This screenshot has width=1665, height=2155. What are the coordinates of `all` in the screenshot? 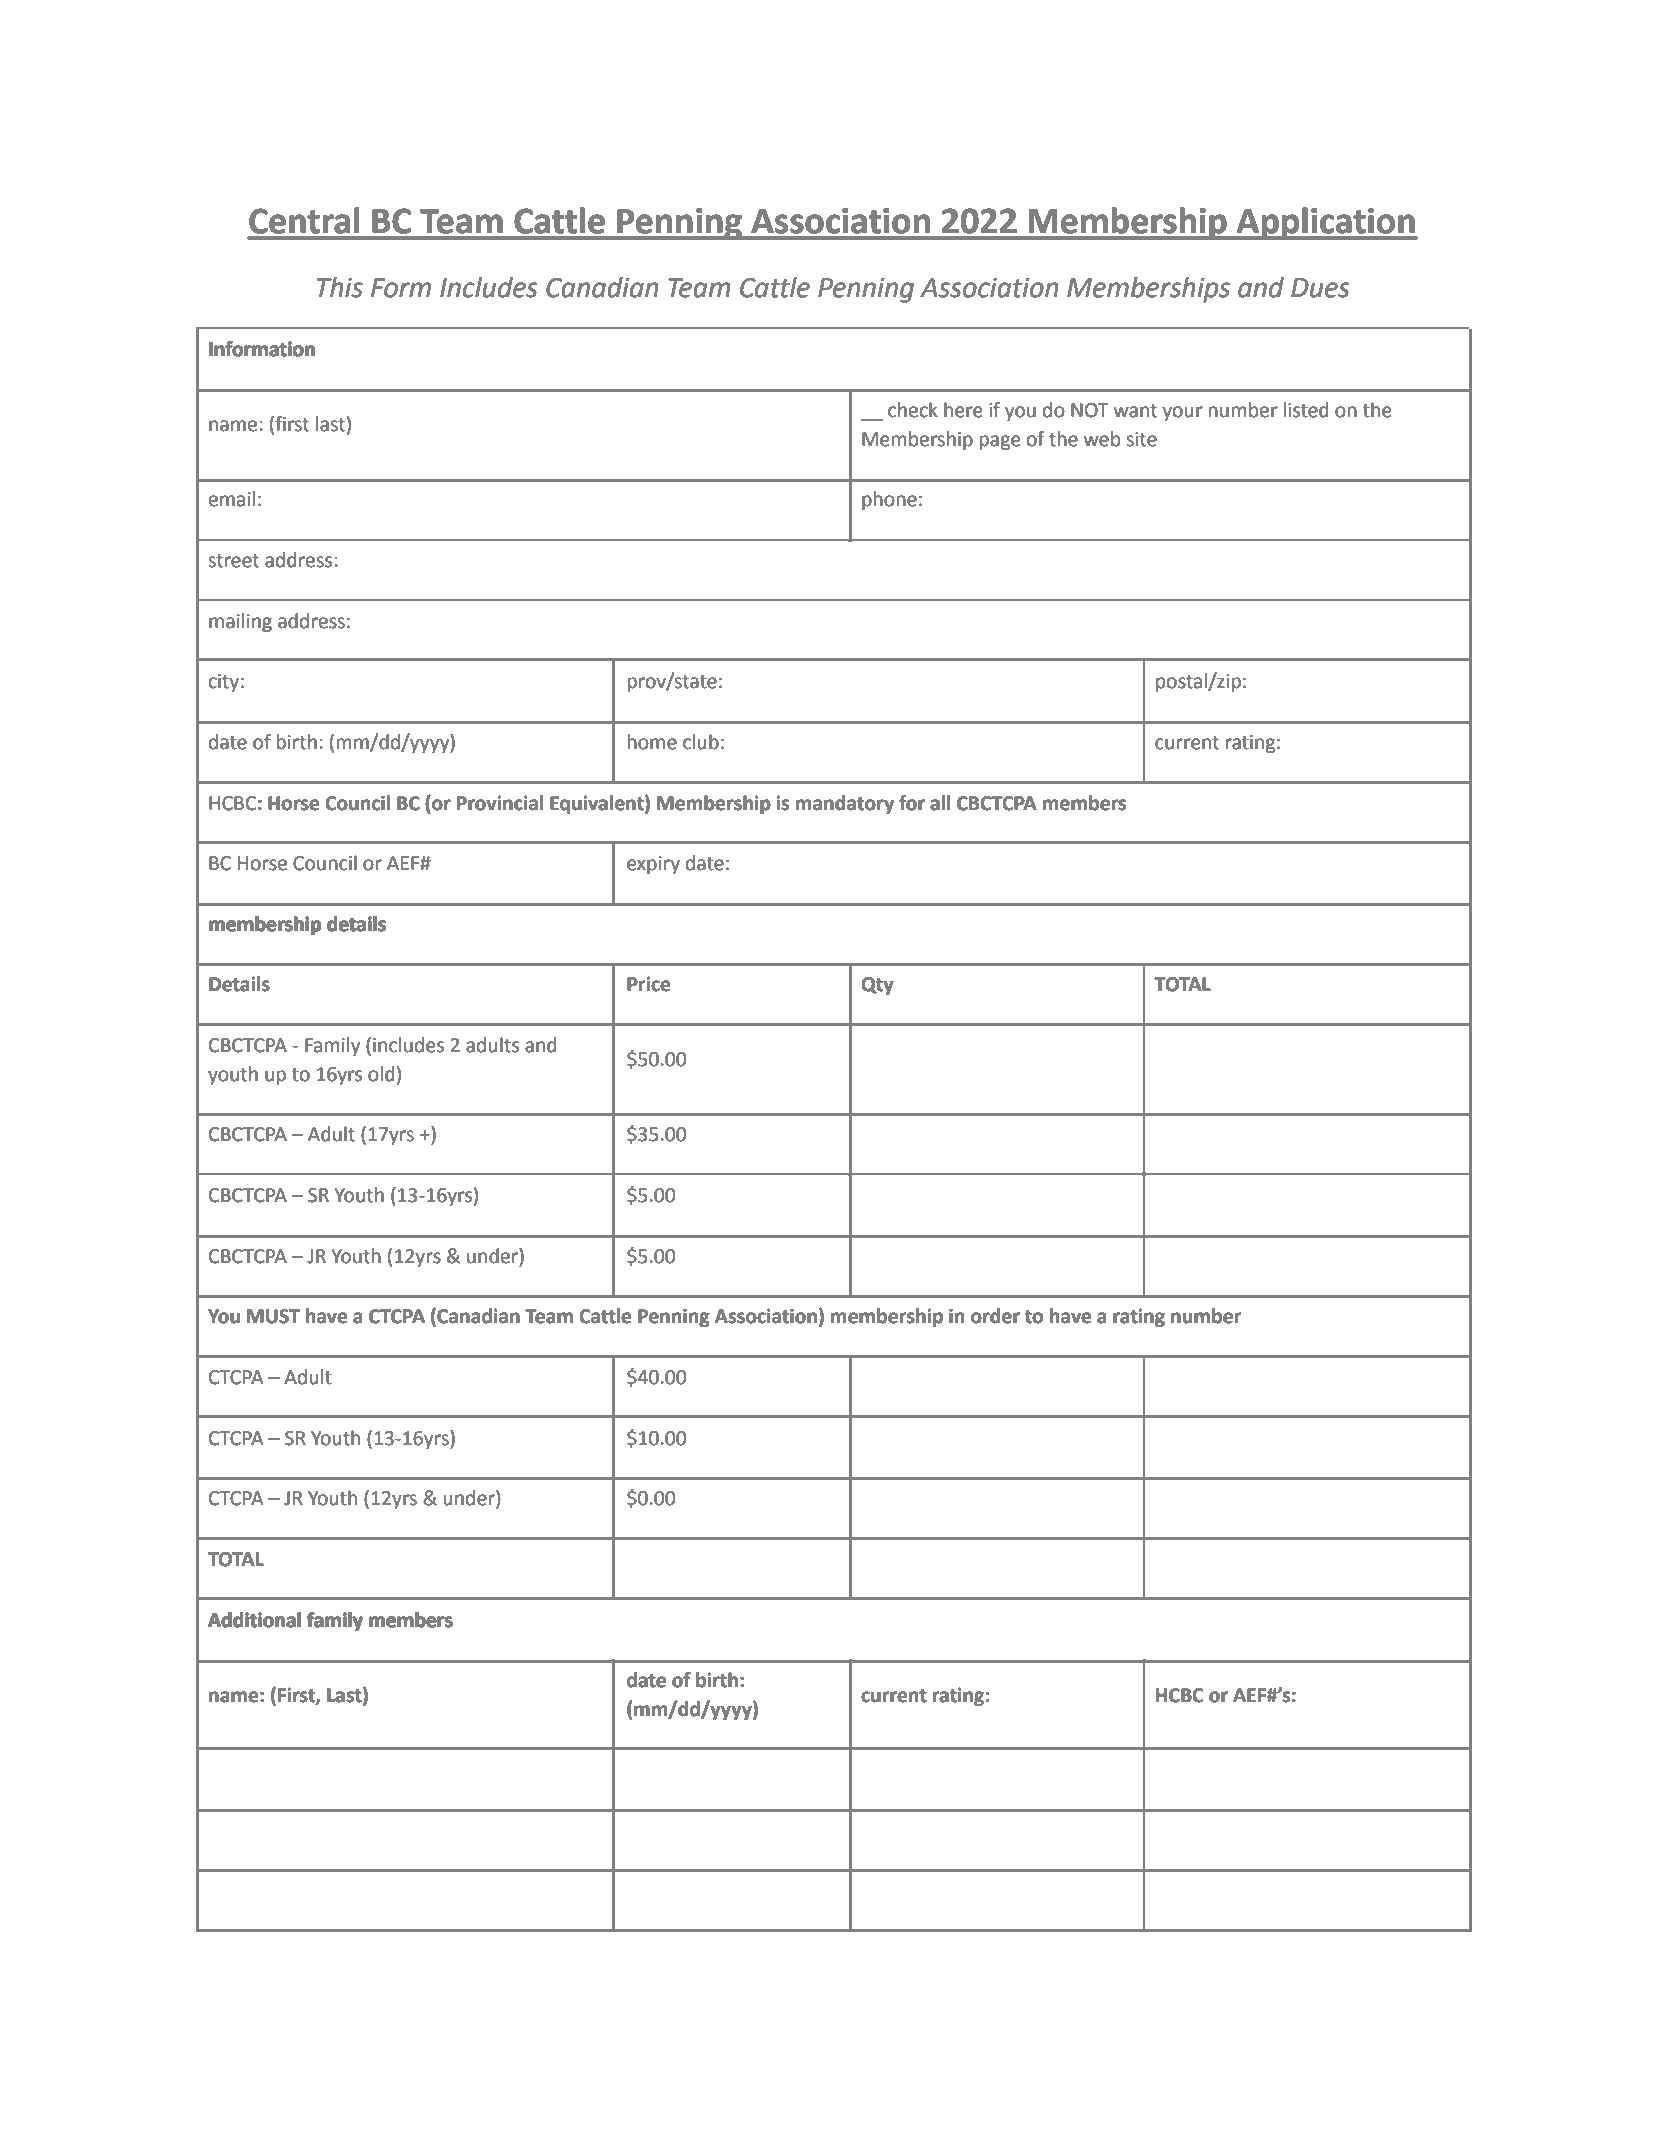 It's located at (940, 803).
